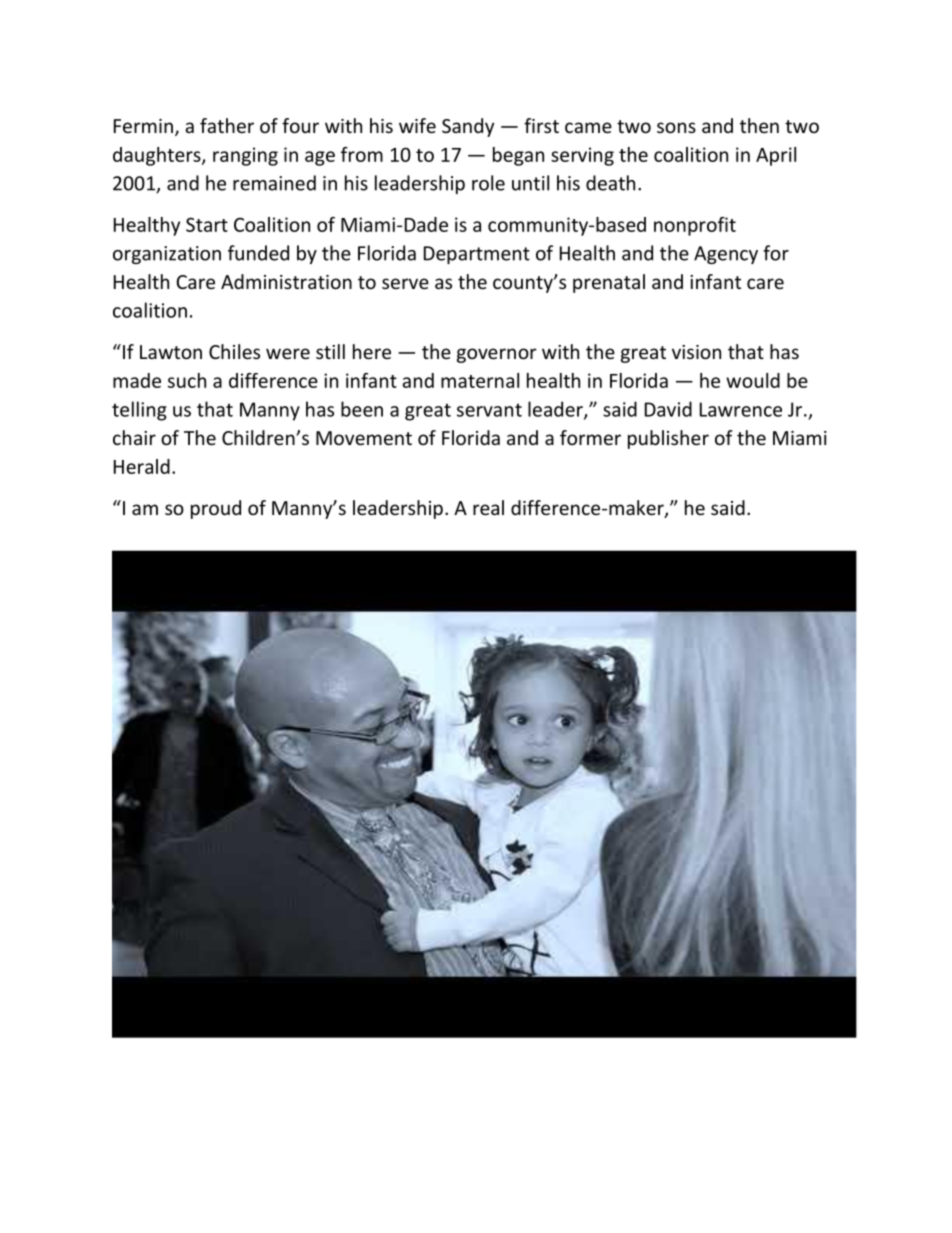  I want to click on maternal, so click(480, 380).
